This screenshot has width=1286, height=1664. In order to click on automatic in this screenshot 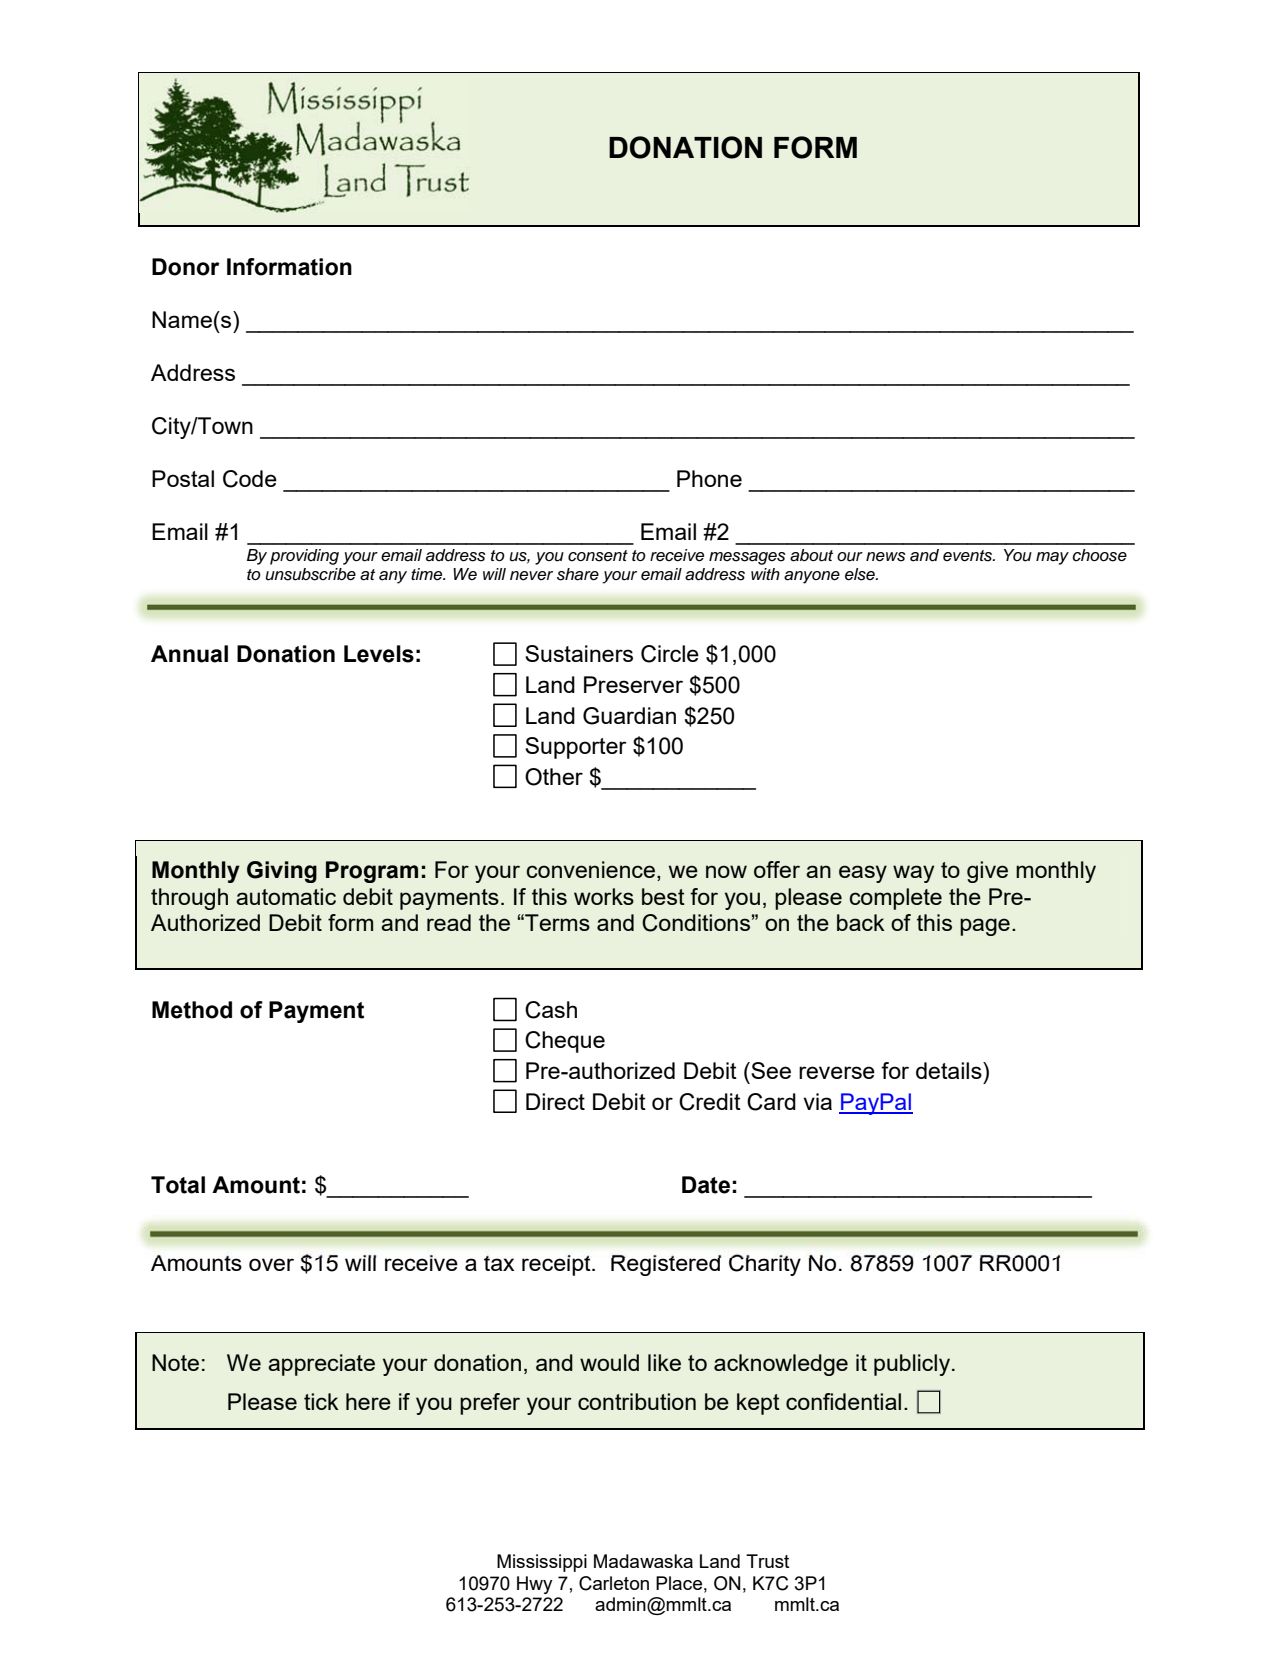, I will do `click(286, 896)`.
